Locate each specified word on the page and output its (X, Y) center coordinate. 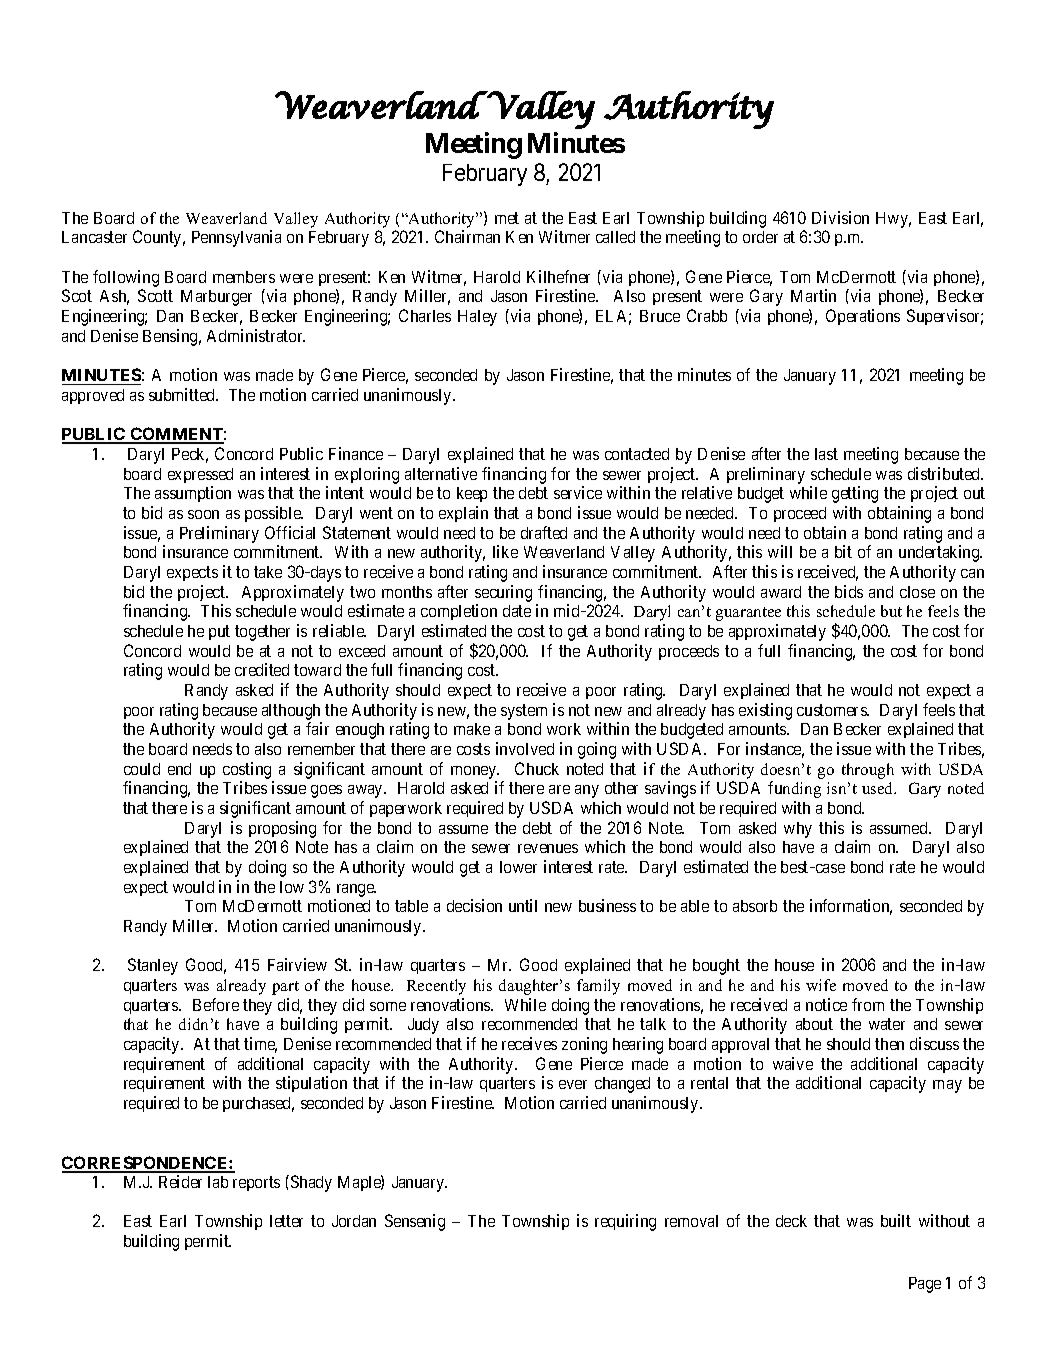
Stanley (153, 966)
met (507, 218)
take (268, 572)
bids (849, 591)
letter (286, 1221)
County (159, 238)
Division (840, 217)
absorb (755, 906)
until (523, 905)
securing (503, 593)
